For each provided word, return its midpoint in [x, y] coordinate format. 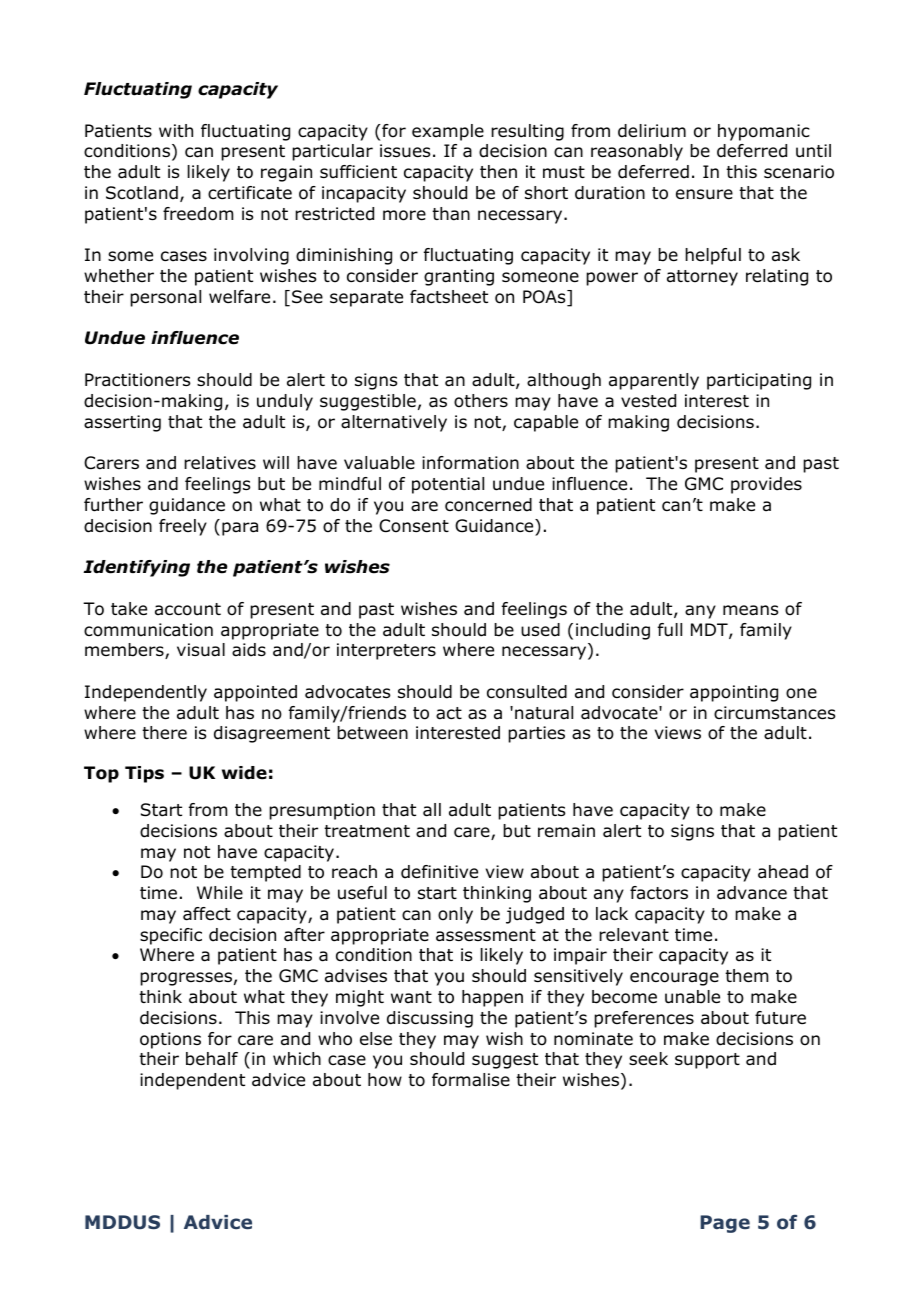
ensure [704, 194]
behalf [212, 1059]
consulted [527, 692]
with [176, 130]
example [448, 132]
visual [201, 650]
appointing [734, 693]
